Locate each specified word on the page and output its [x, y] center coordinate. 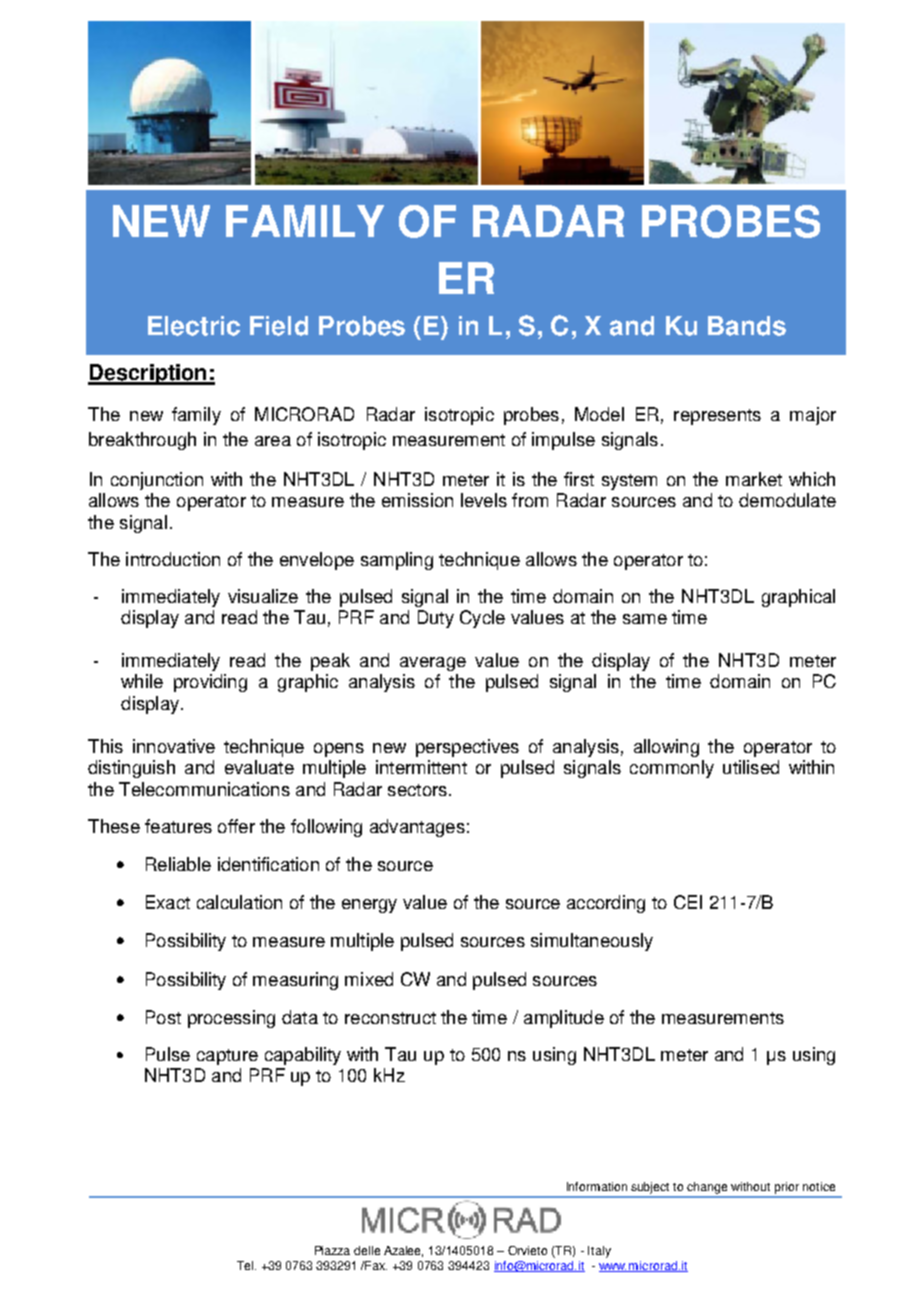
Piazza [332, 1250]
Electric [194, 326]
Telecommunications [204, 789]
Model [599, 414]
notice [819, 1186]
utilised [751, 767]
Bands [747, 326]
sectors [417, 790]
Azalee [403, 1251]
